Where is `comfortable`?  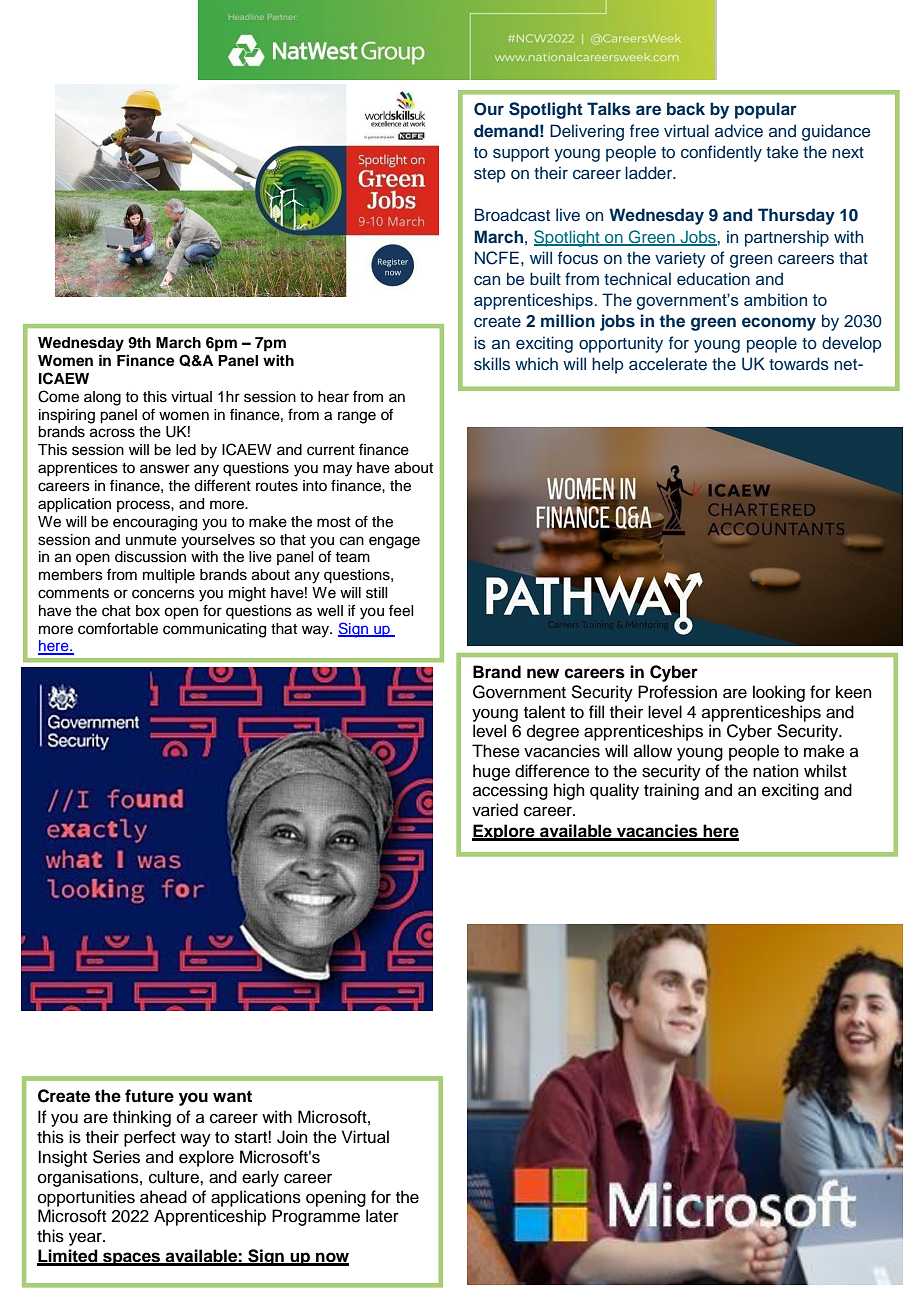 comfortable is located at coordinates (118, 628).
